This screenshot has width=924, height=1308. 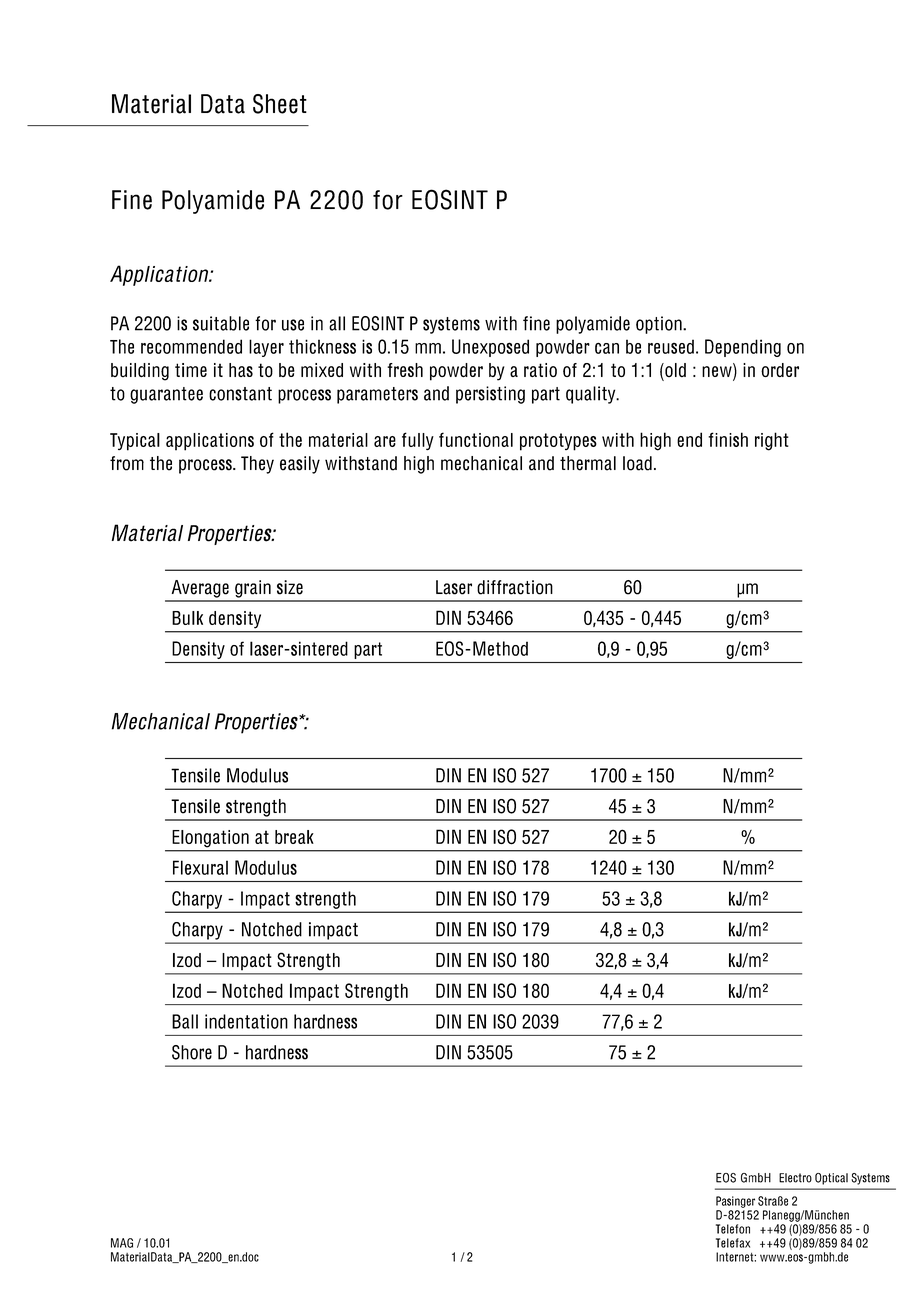 What do you see at coordinates (490, 348) in the screenshot?
I see `Unexposed` at bounding box center [490, 348].
